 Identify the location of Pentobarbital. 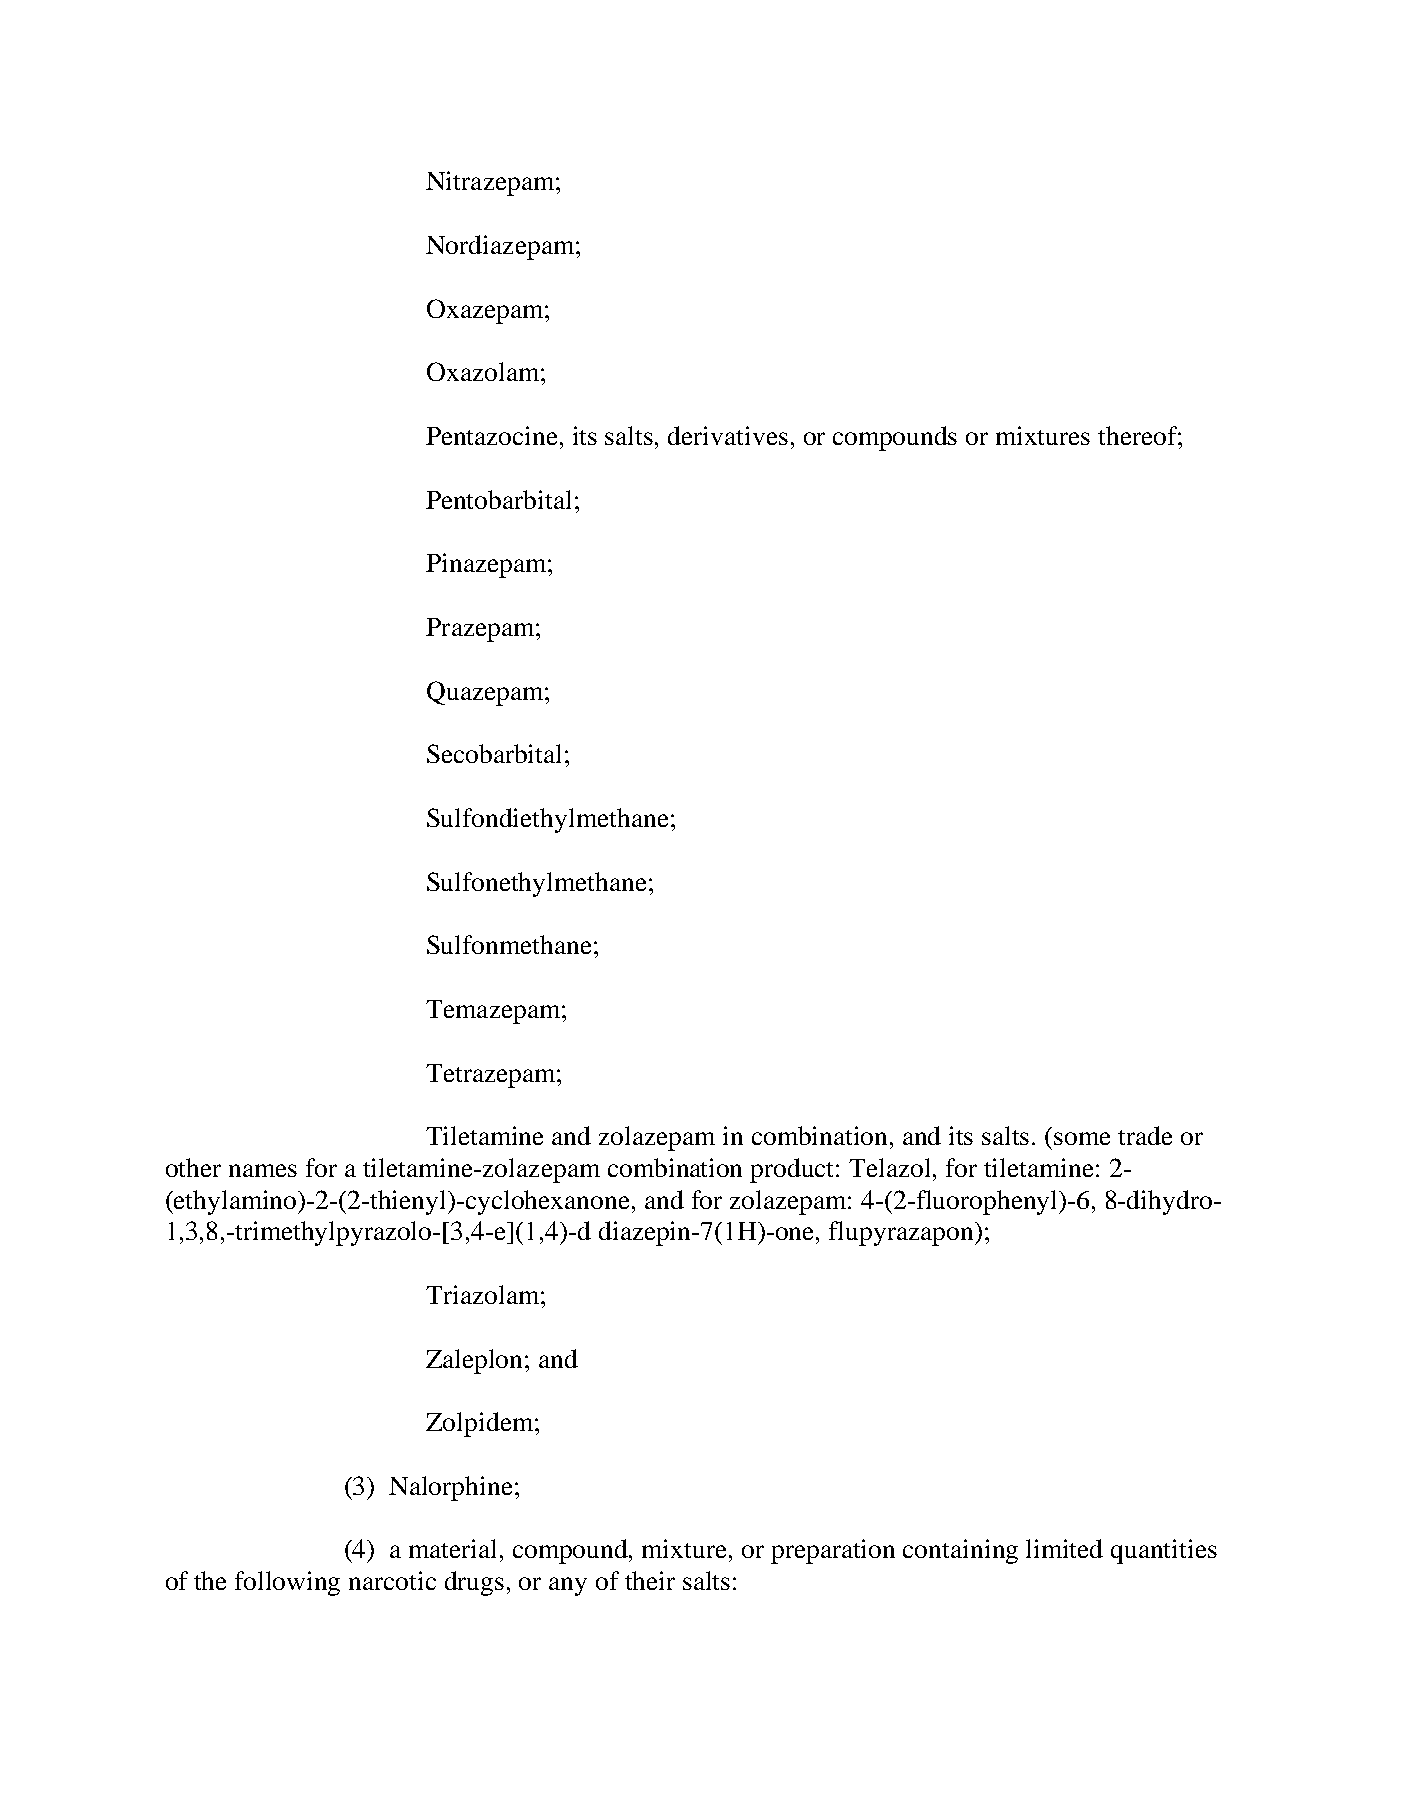
(498, 499).
